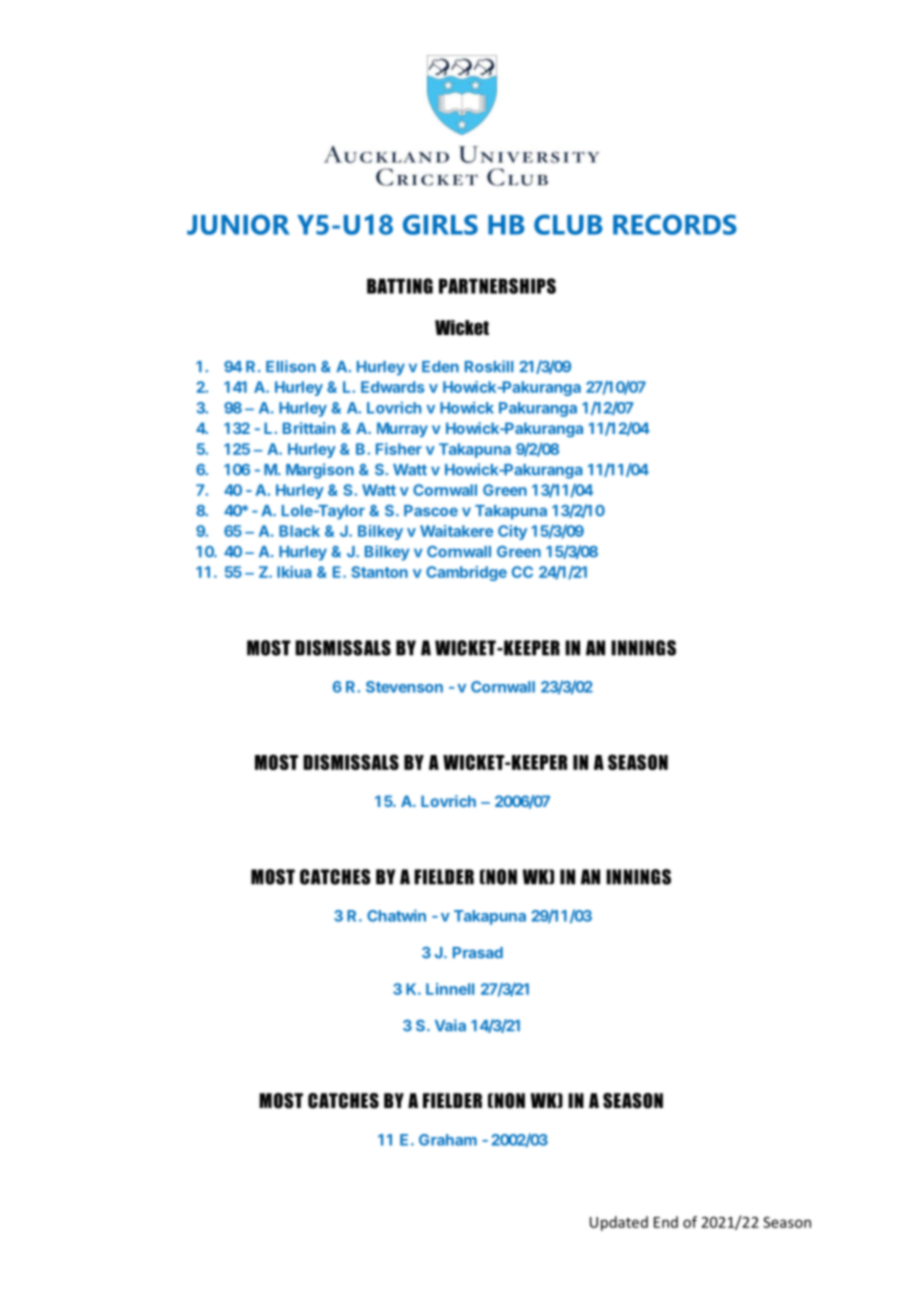  What do you see at coordinates (448, 1140) in the screenshot?
I see `Graham` at bounding box center [448, 1140].
